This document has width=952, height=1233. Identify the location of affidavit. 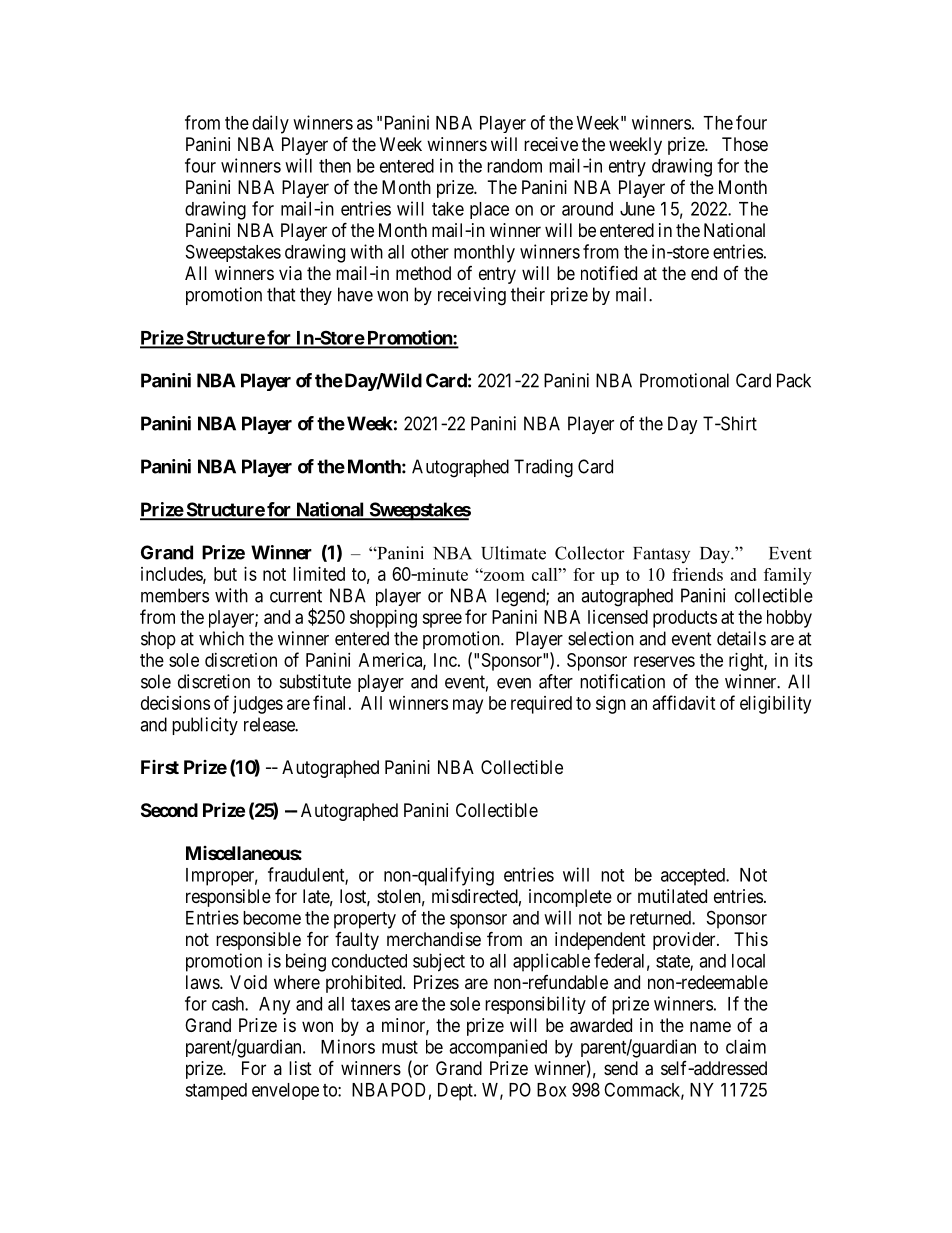
(684, 702).
